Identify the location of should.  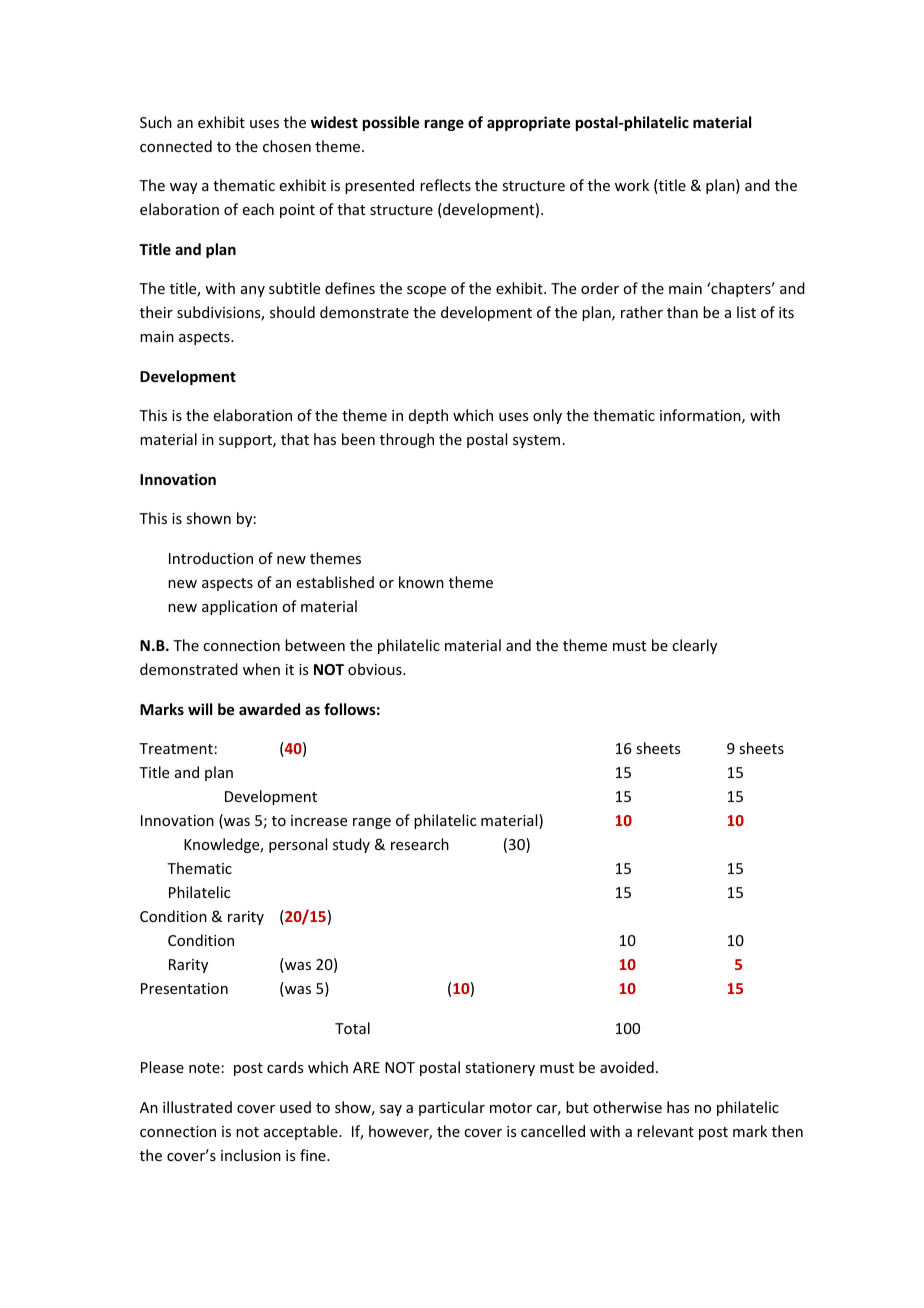
(292, 312).
